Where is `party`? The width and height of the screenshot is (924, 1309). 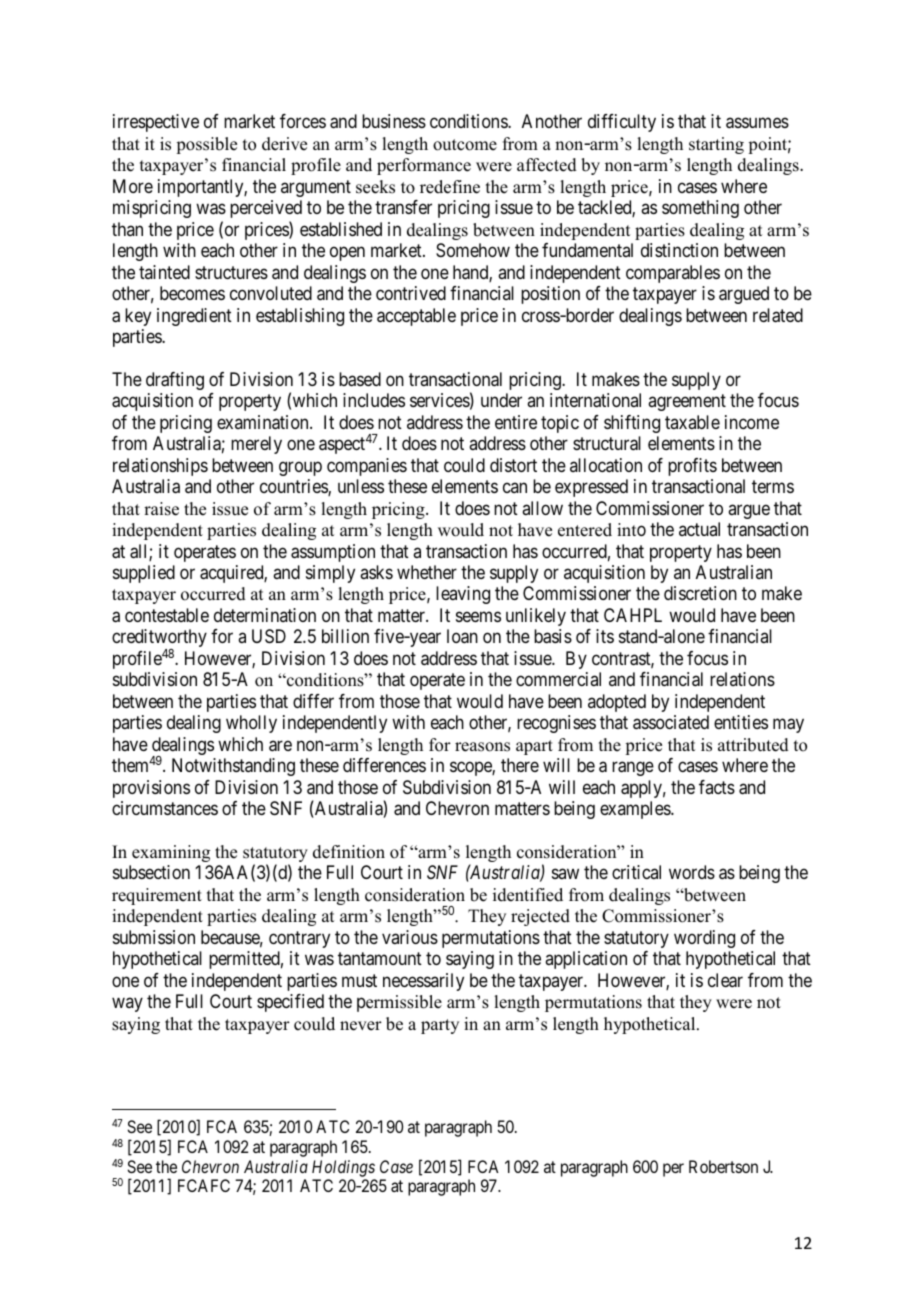
party is located at coordinates (440, 1026).
